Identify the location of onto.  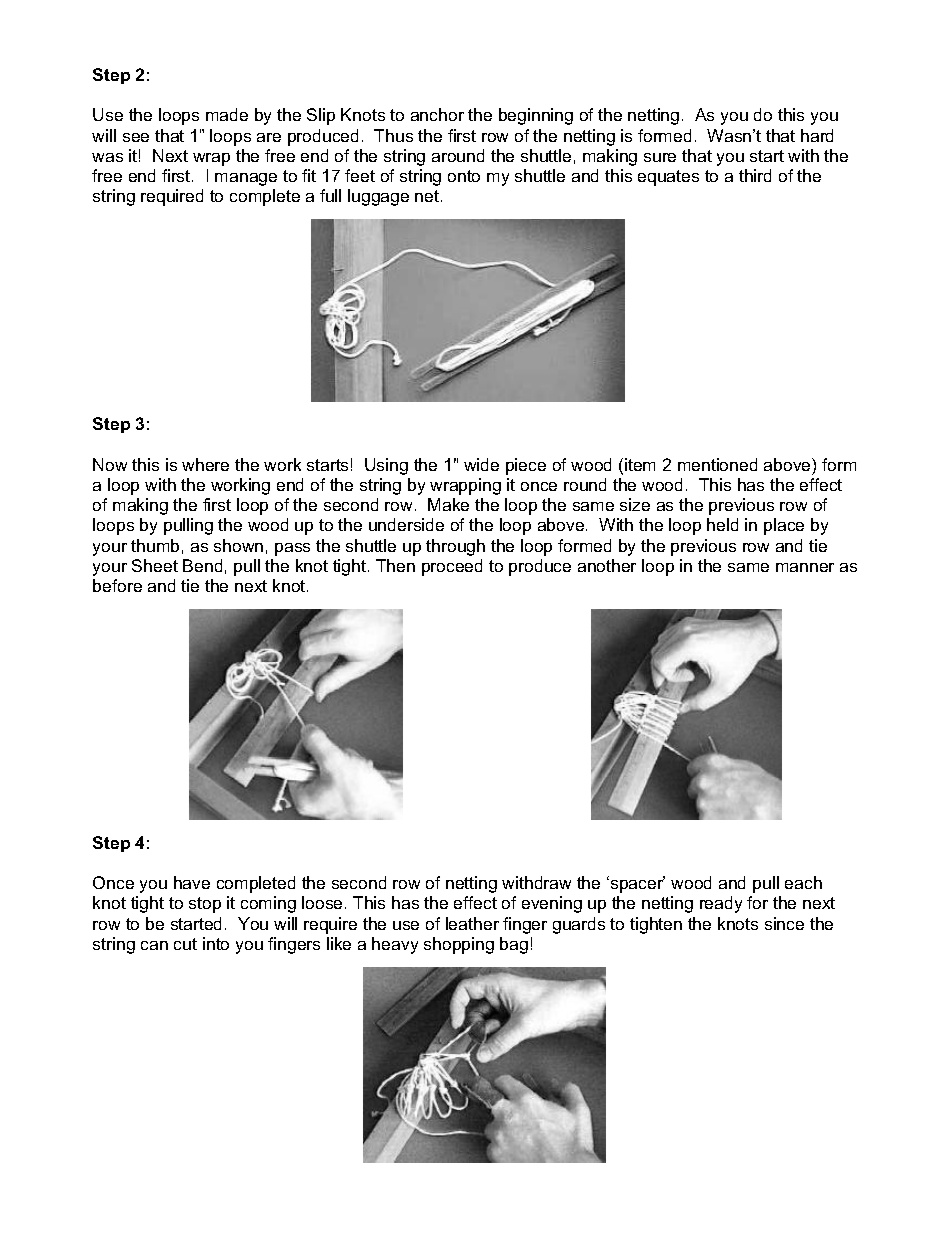
(464, 176).
